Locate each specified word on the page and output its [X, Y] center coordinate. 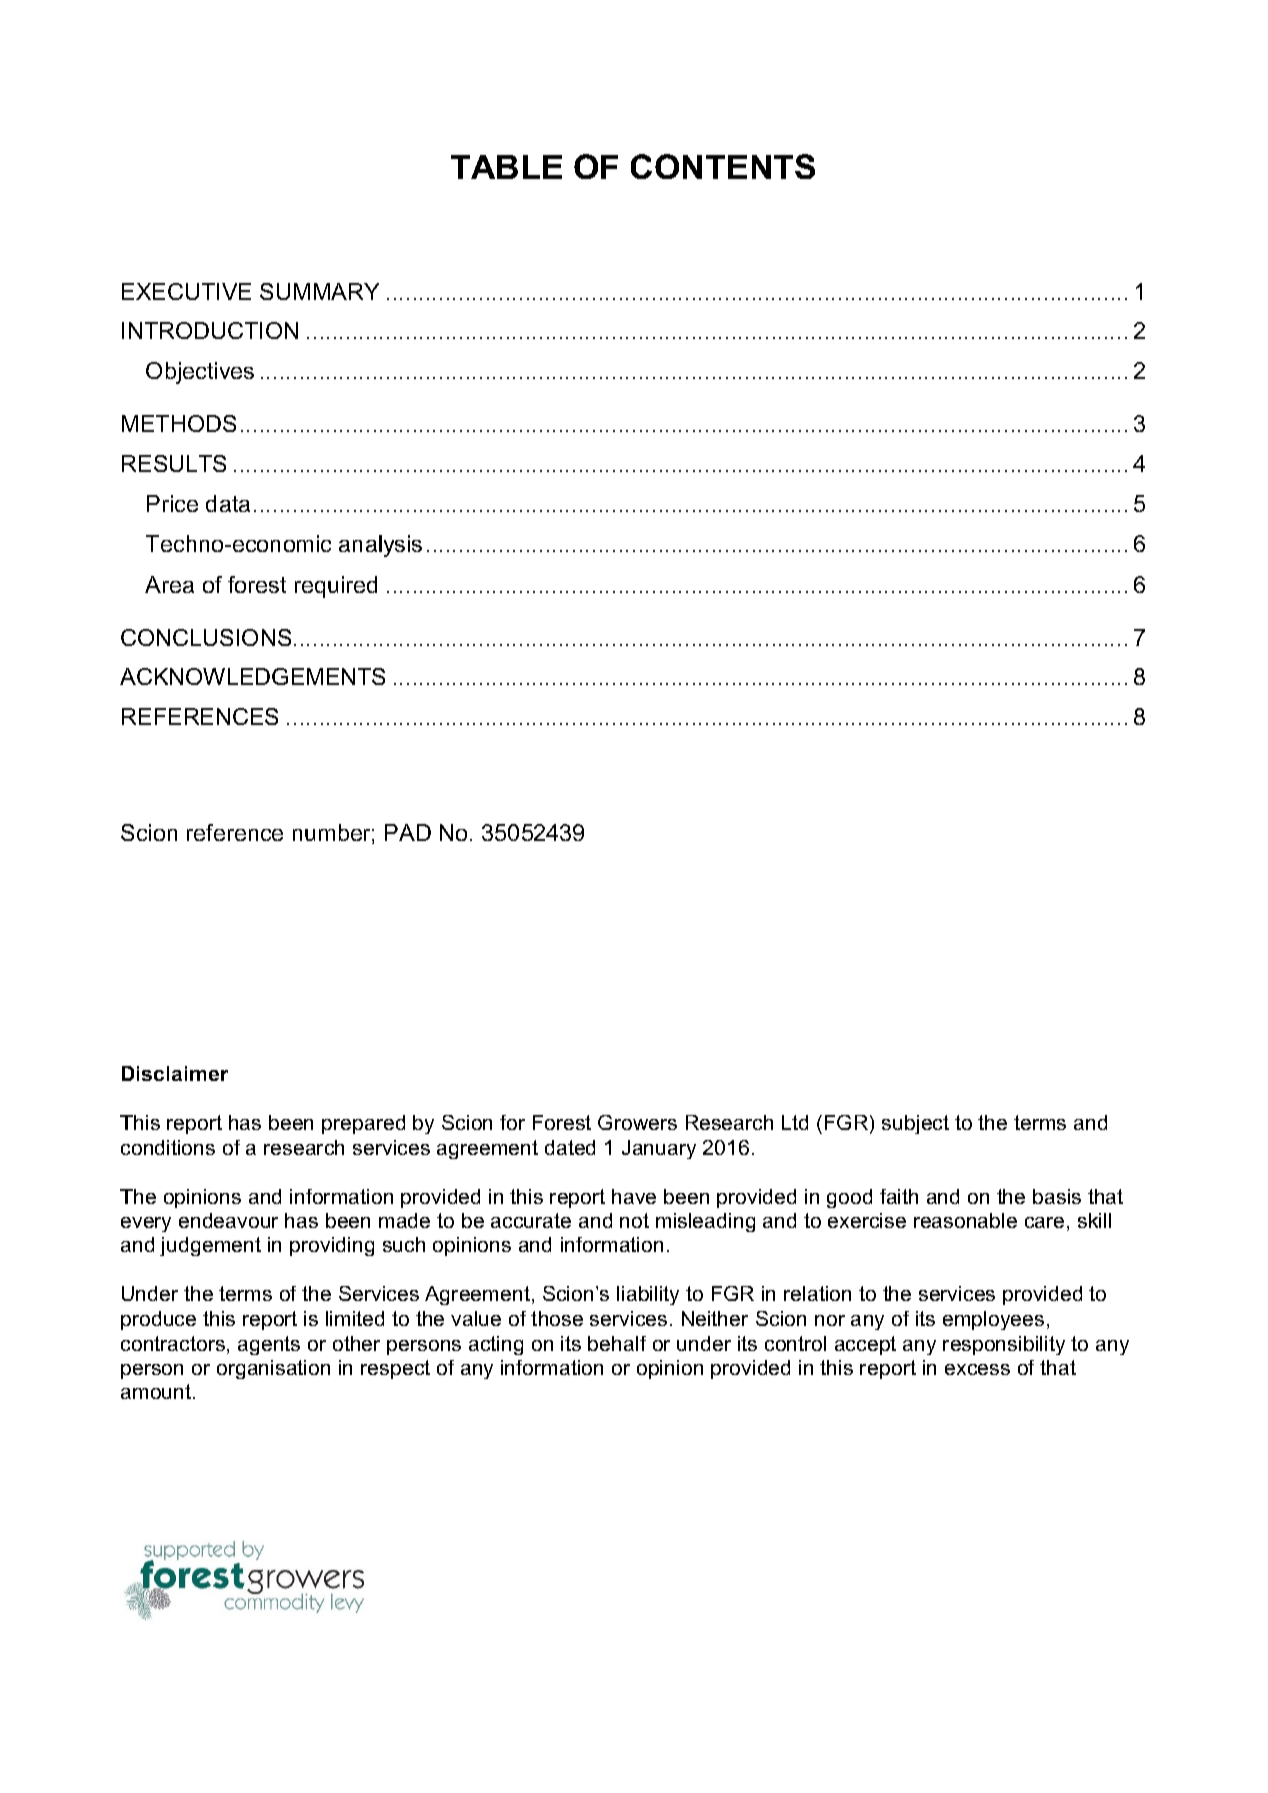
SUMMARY [319, 291]
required [336, 587]
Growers [637, 1122]
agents [269, 1345]
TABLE [506, 167]
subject [915, 1124]
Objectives [200, 373]
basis [1057, 1196]
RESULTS [174, 463]
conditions [168, 1147]
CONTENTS [723, 166]
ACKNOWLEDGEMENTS [252, 676]
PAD [408, 832]
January [659, 1149]
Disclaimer [175, 1073]
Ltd [795, 1122]
